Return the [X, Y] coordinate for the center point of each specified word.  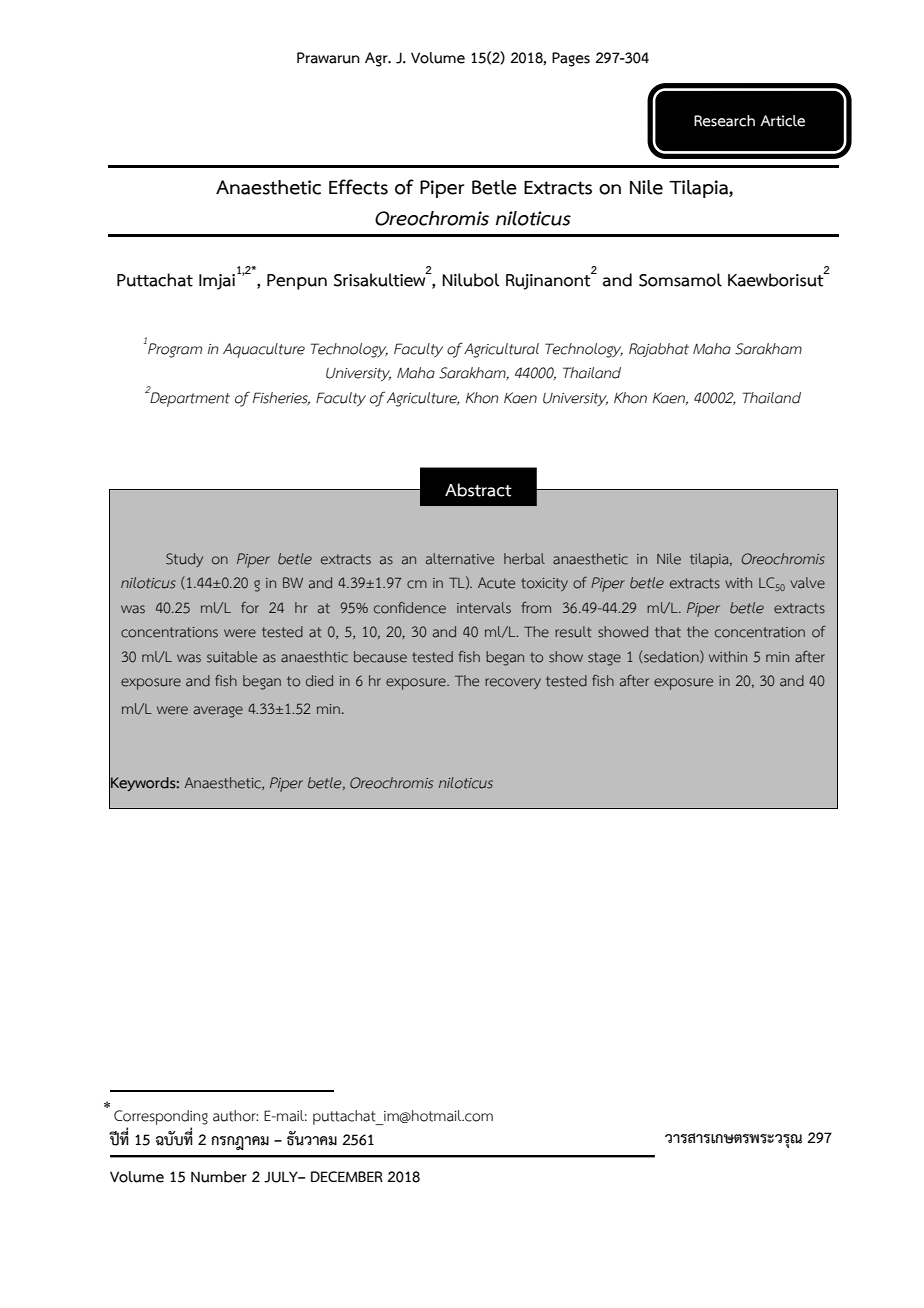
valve [807, 583]
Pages [571, 59]
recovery [513, 683]
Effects [358, 187]
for [250, 608]
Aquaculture [264, 350]
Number [219, 1177]
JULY [282, 1177]
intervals [484, 608]
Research [724, 121]
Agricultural [501, 350]
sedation [671, 656]
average [218, 712]
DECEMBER [347, 1176]
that [668, 632]
